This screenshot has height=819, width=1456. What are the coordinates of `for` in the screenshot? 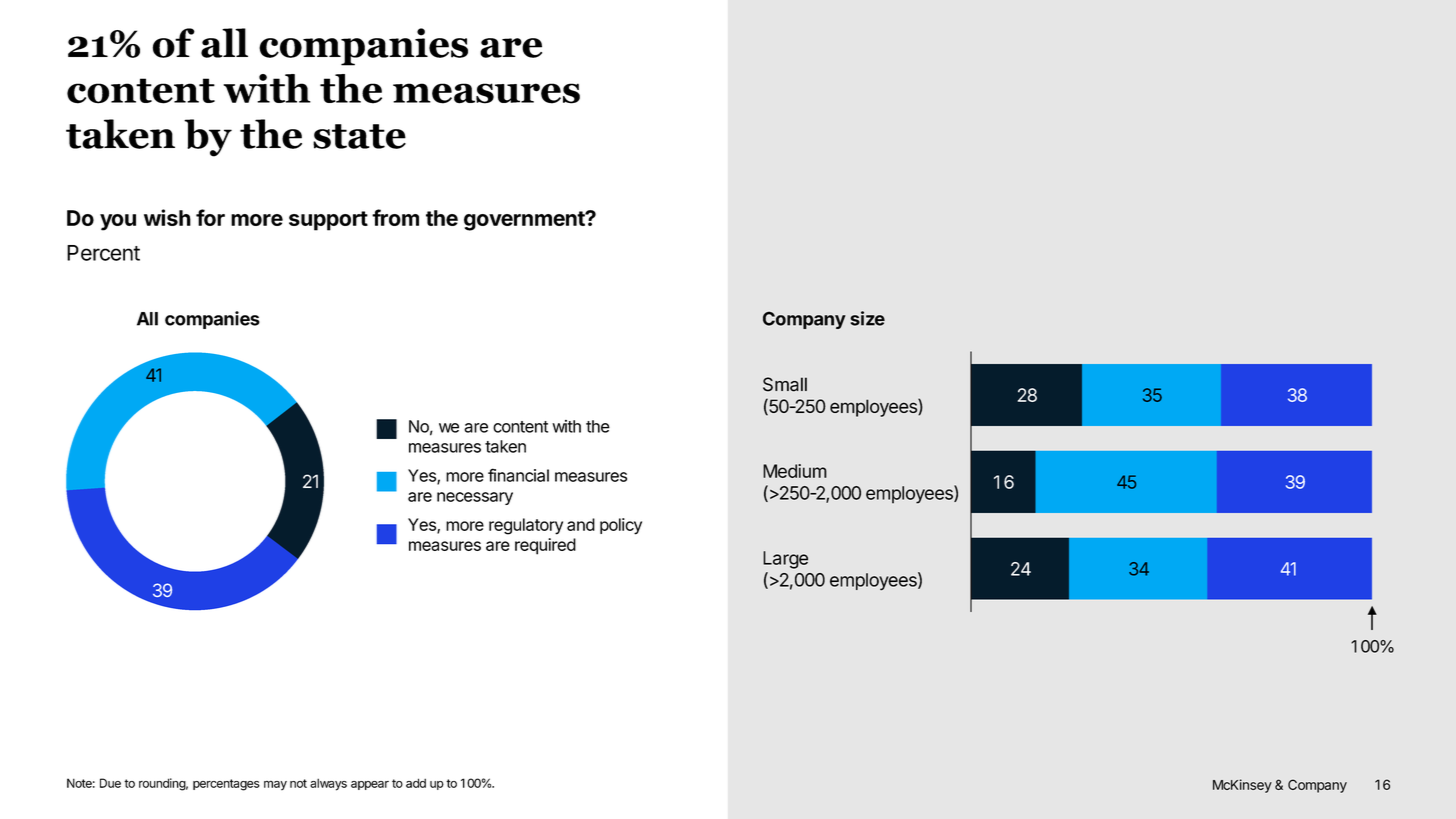 It's located at (210, 217).
